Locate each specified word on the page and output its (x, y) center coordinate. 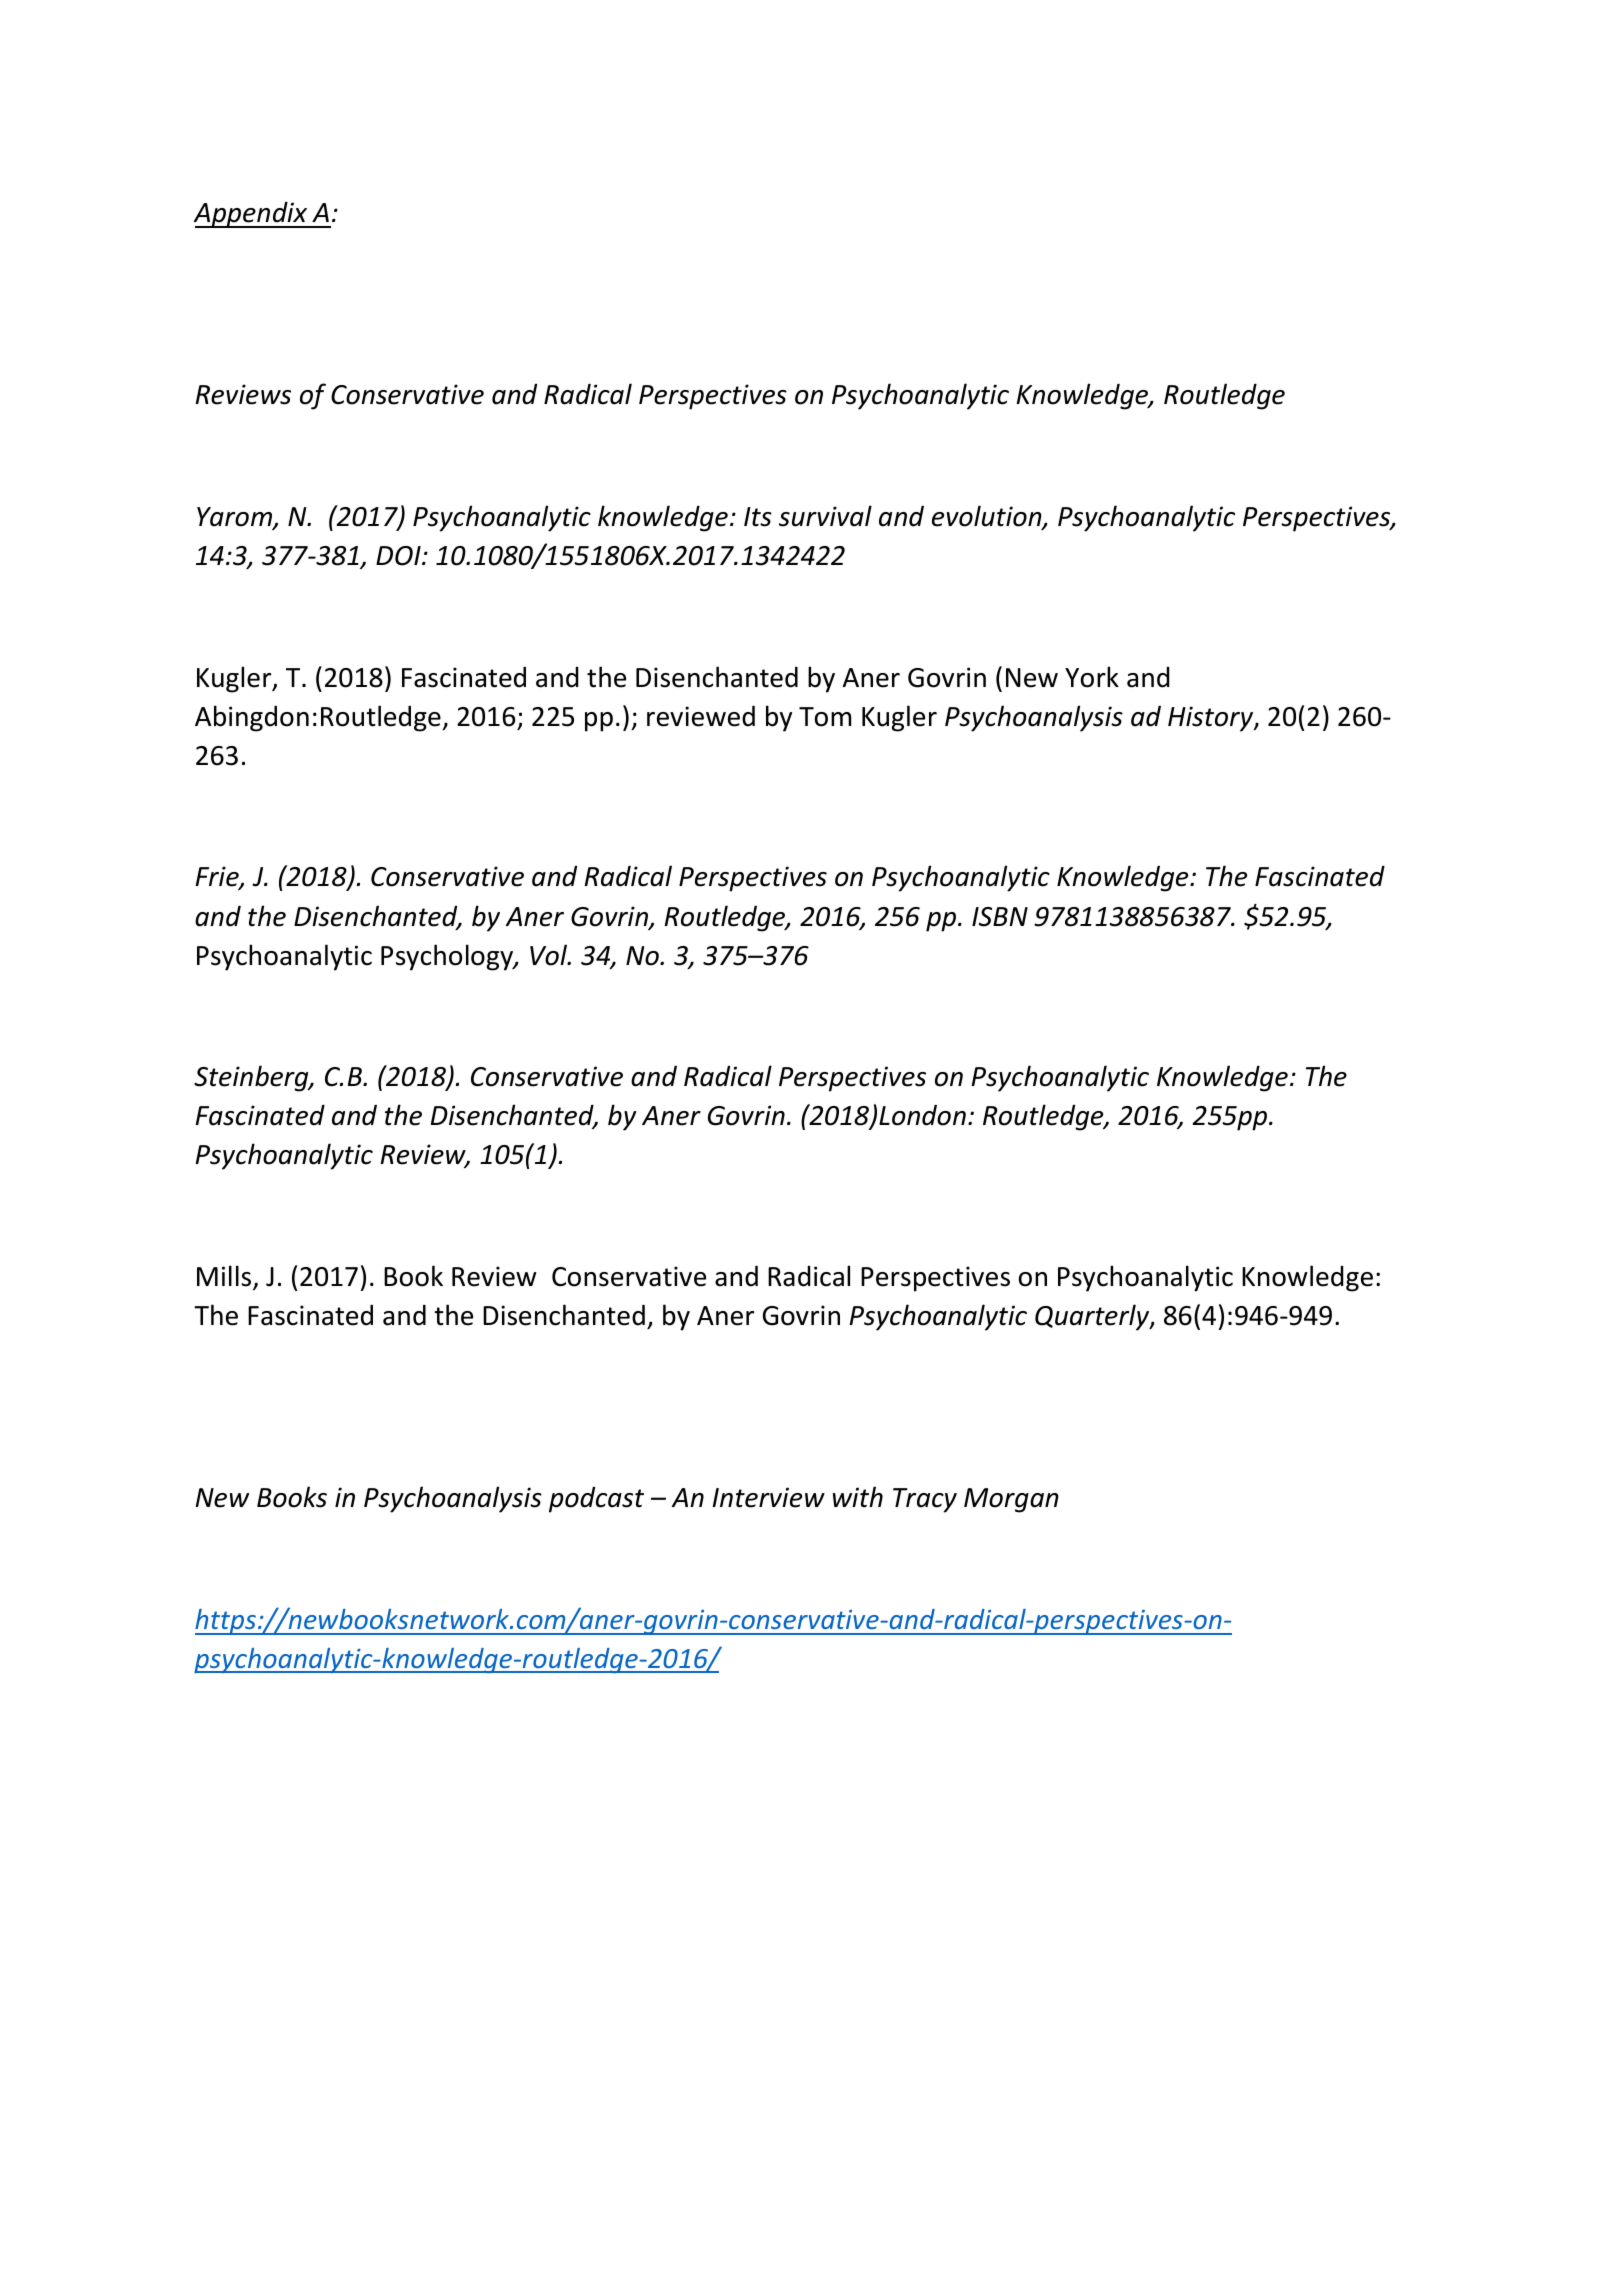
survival (825, 516)
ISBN (1000, 917)
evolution (988, 517)
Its (758, 517)
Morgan (1011, 1500)
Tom (825, 717)
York (1092, 677)
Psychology (448, 957)
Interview (768, 1497)
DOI (399, 556)
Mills (225, 1277)
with (858, 1497)
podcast (596, 1500)
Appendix (252, 214)
